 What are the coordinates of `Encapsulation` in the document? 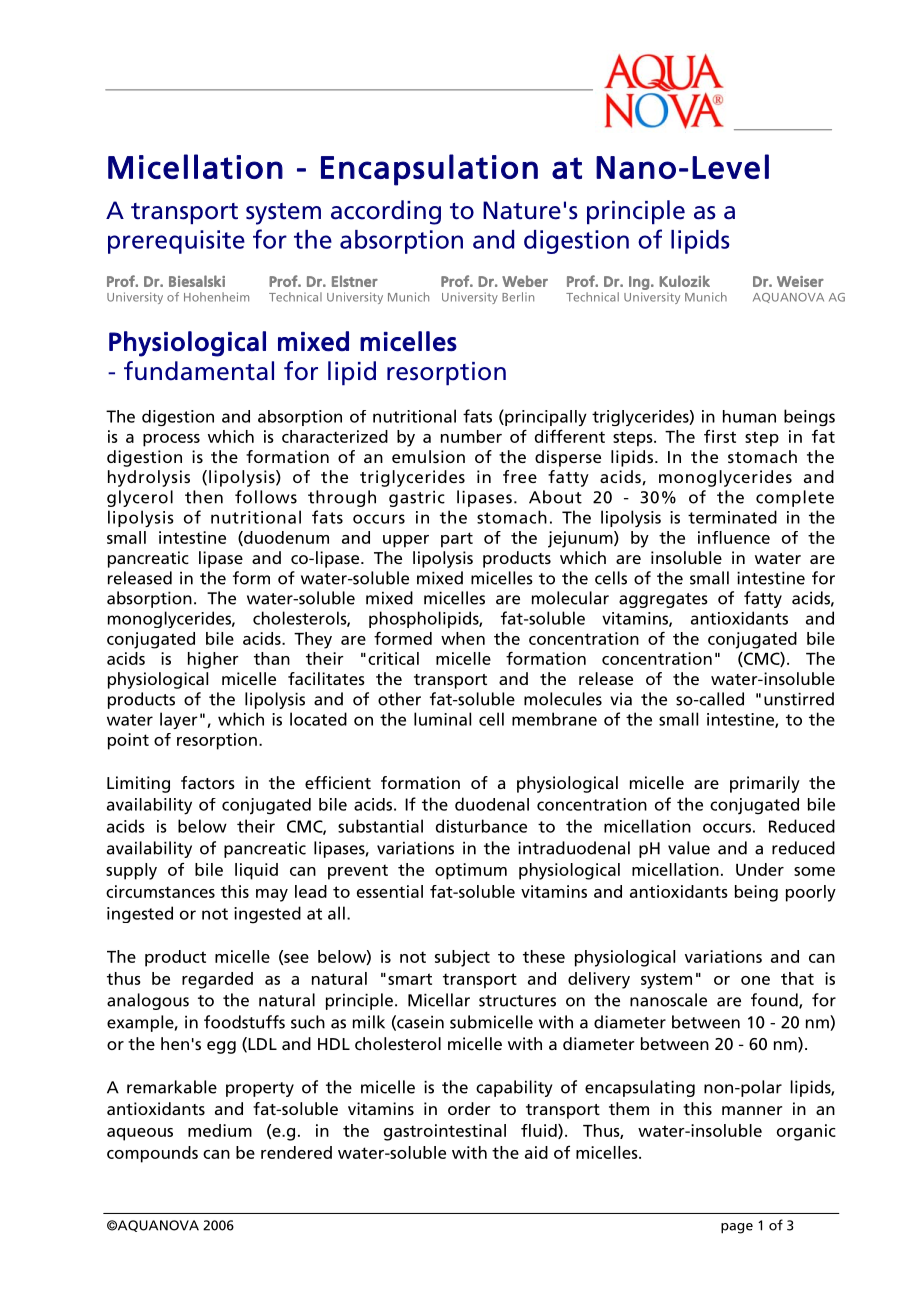 It's located at (429, 170).
